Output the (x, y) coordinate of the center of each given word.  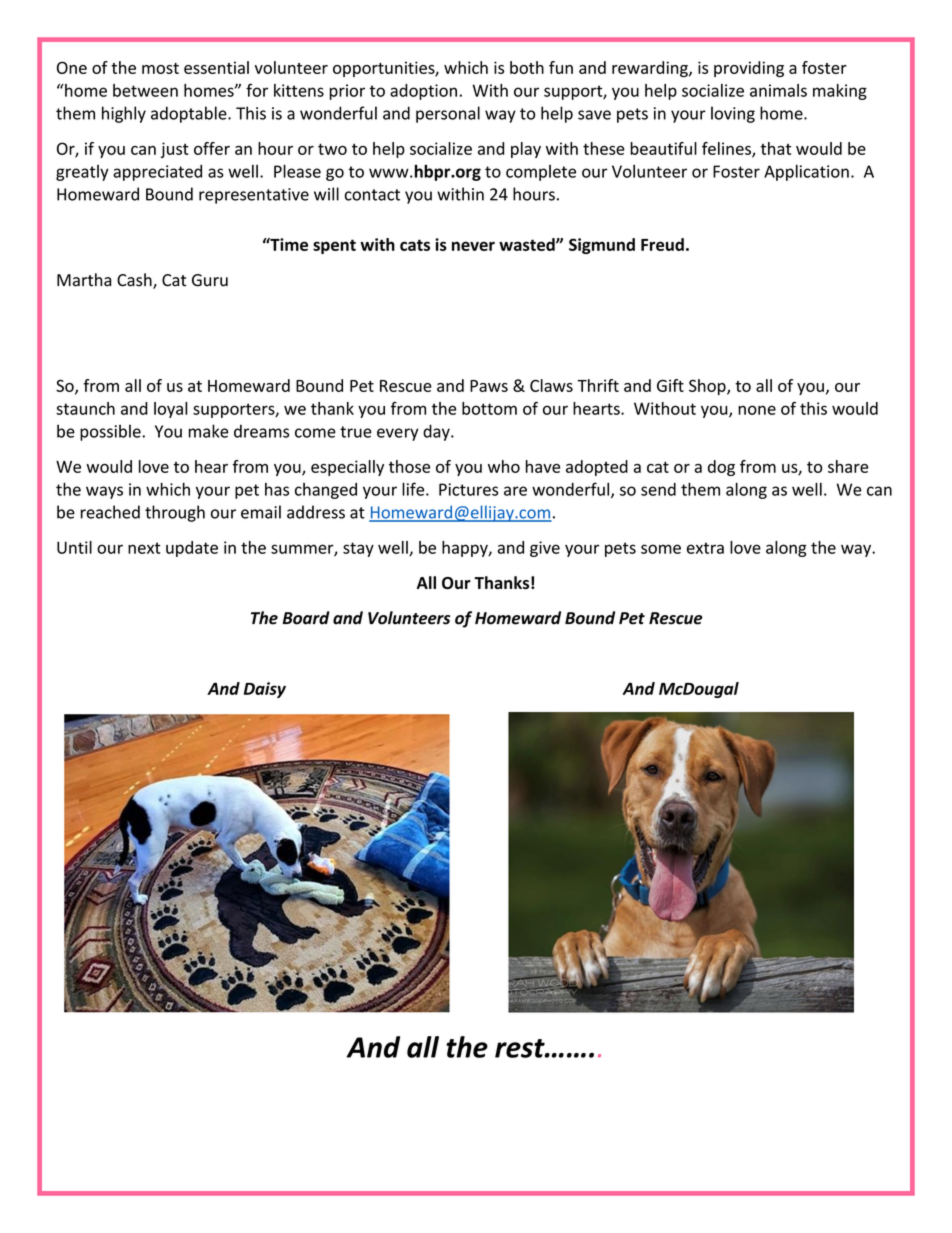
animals (778, 90)
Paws (489, 386)
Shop (708, 387)
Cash (135, 281)
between (145, 90)
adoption (423, 92)
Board (306, 618)
